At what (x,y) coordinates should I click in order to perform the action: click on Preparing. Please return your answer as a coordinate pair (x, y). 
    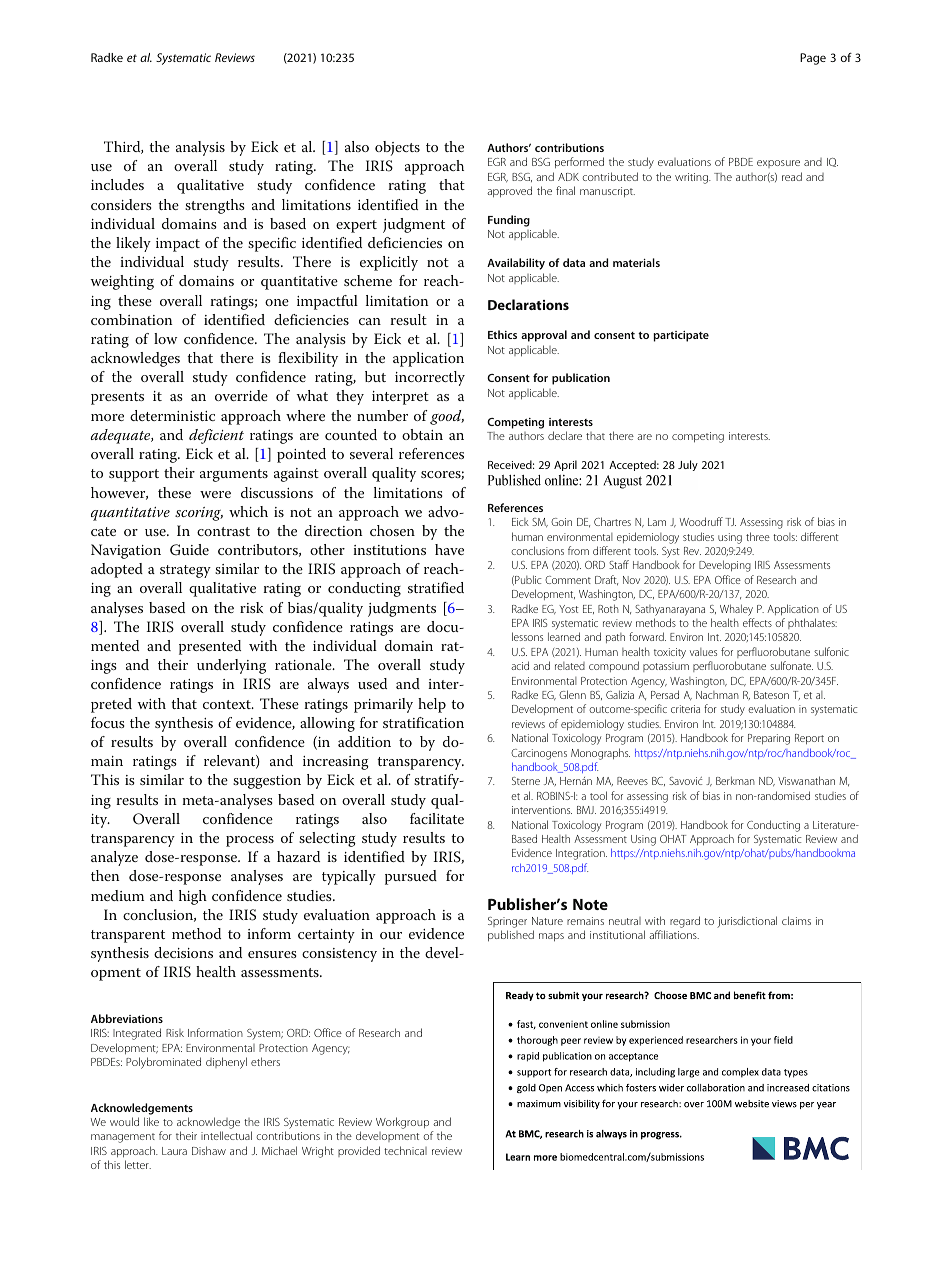
    Looking at the image, I should click on (769, 739).
